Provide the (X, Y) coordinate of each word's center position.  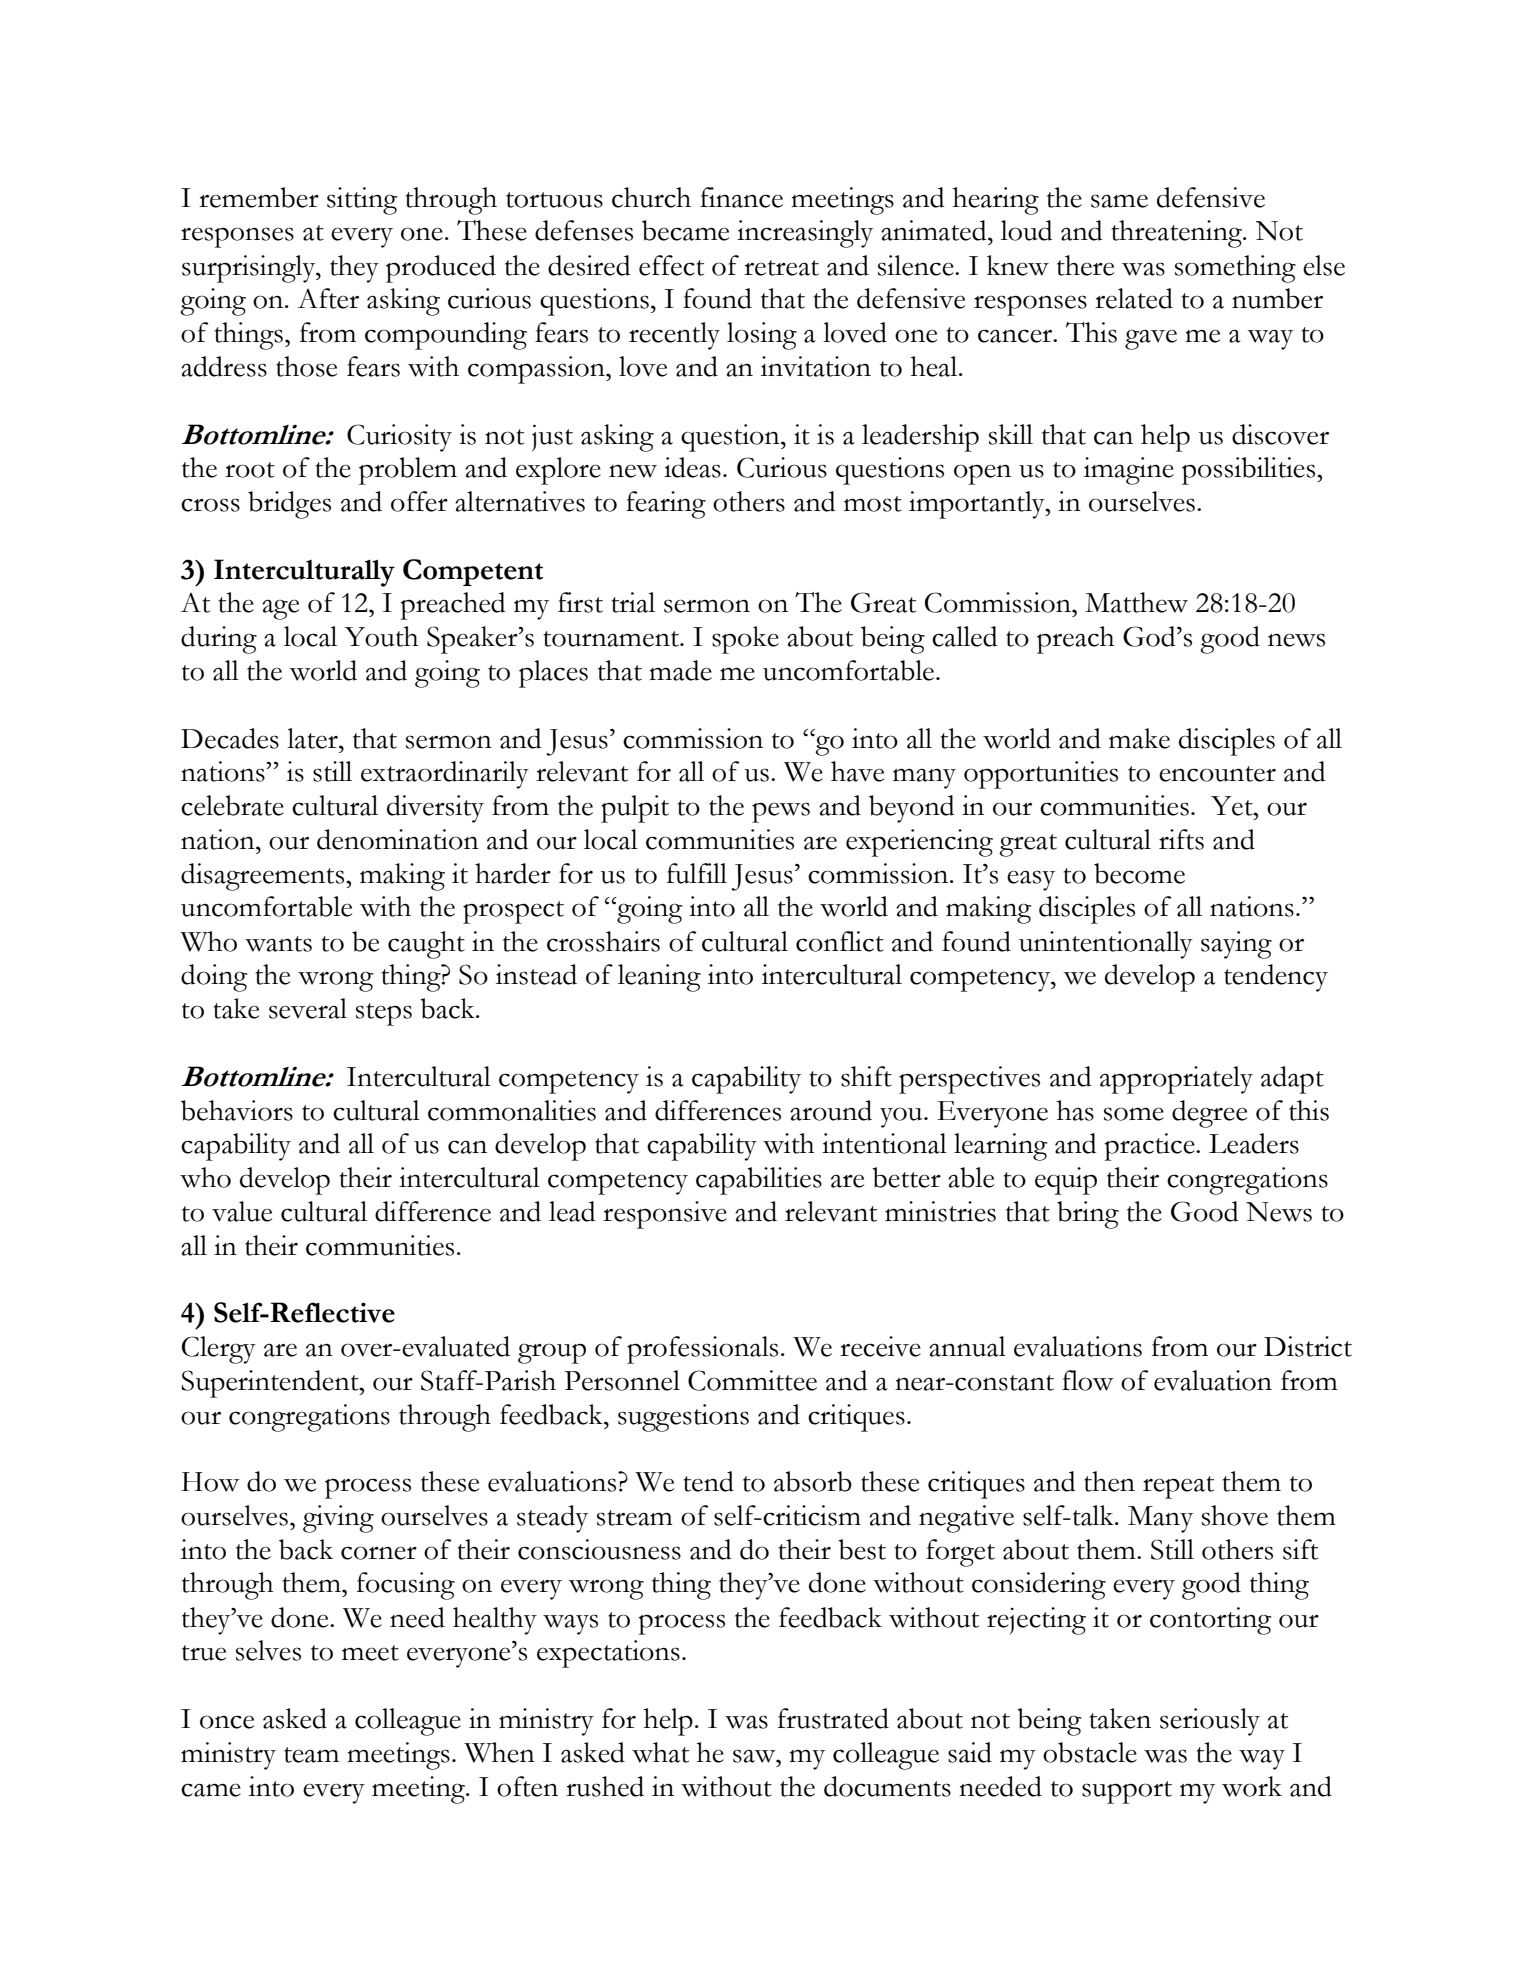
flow (1087, 1380)
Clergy (219, 1350)
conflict (840, 941)
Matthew (1136, 602)
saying (1236, 945)
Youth (381, 636)
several (308, 1008)
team (311, 1755)
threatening (1178, 234)
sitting (362, 201)
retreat (781, 268)
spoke (745, 640)
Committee (752, 1380)
